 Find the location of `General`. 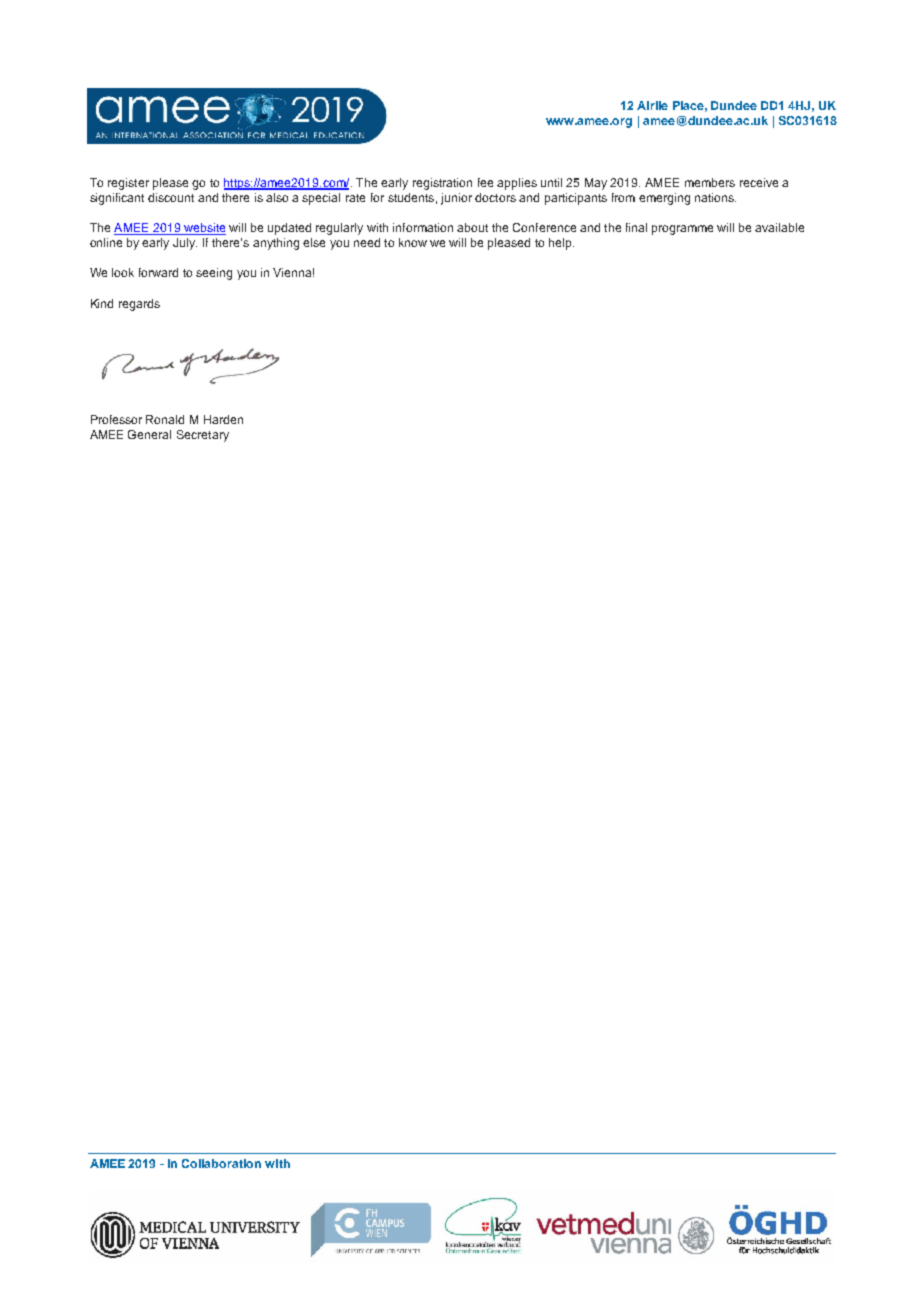

General is located at coordinates (149, 434).
